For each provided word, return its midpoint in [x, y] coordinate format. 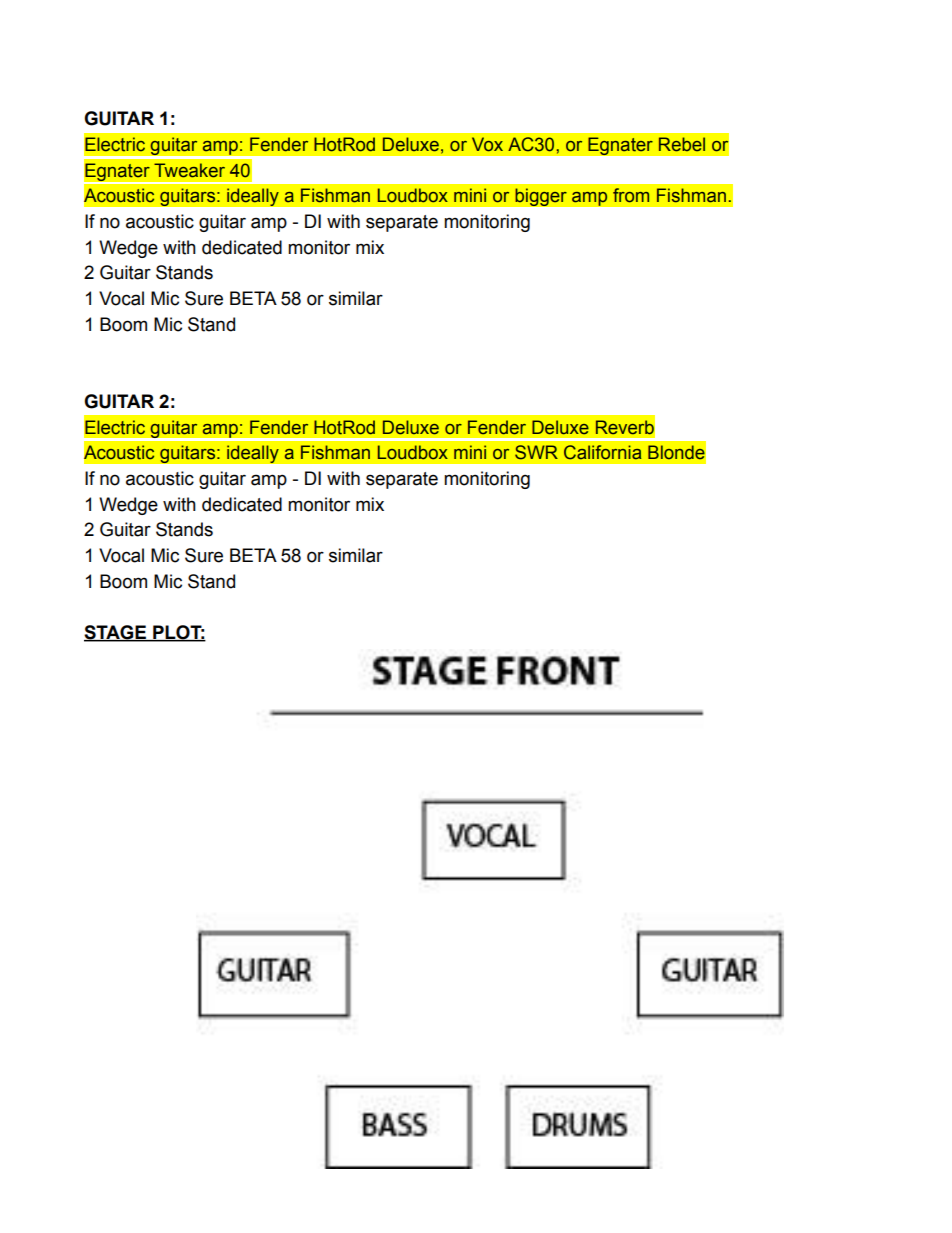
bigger [541, 197]
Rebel [682, 144]
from [631, 195]
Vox [487, 144]
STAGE [116, 633]
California [602, 452]
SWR [536, 452]
